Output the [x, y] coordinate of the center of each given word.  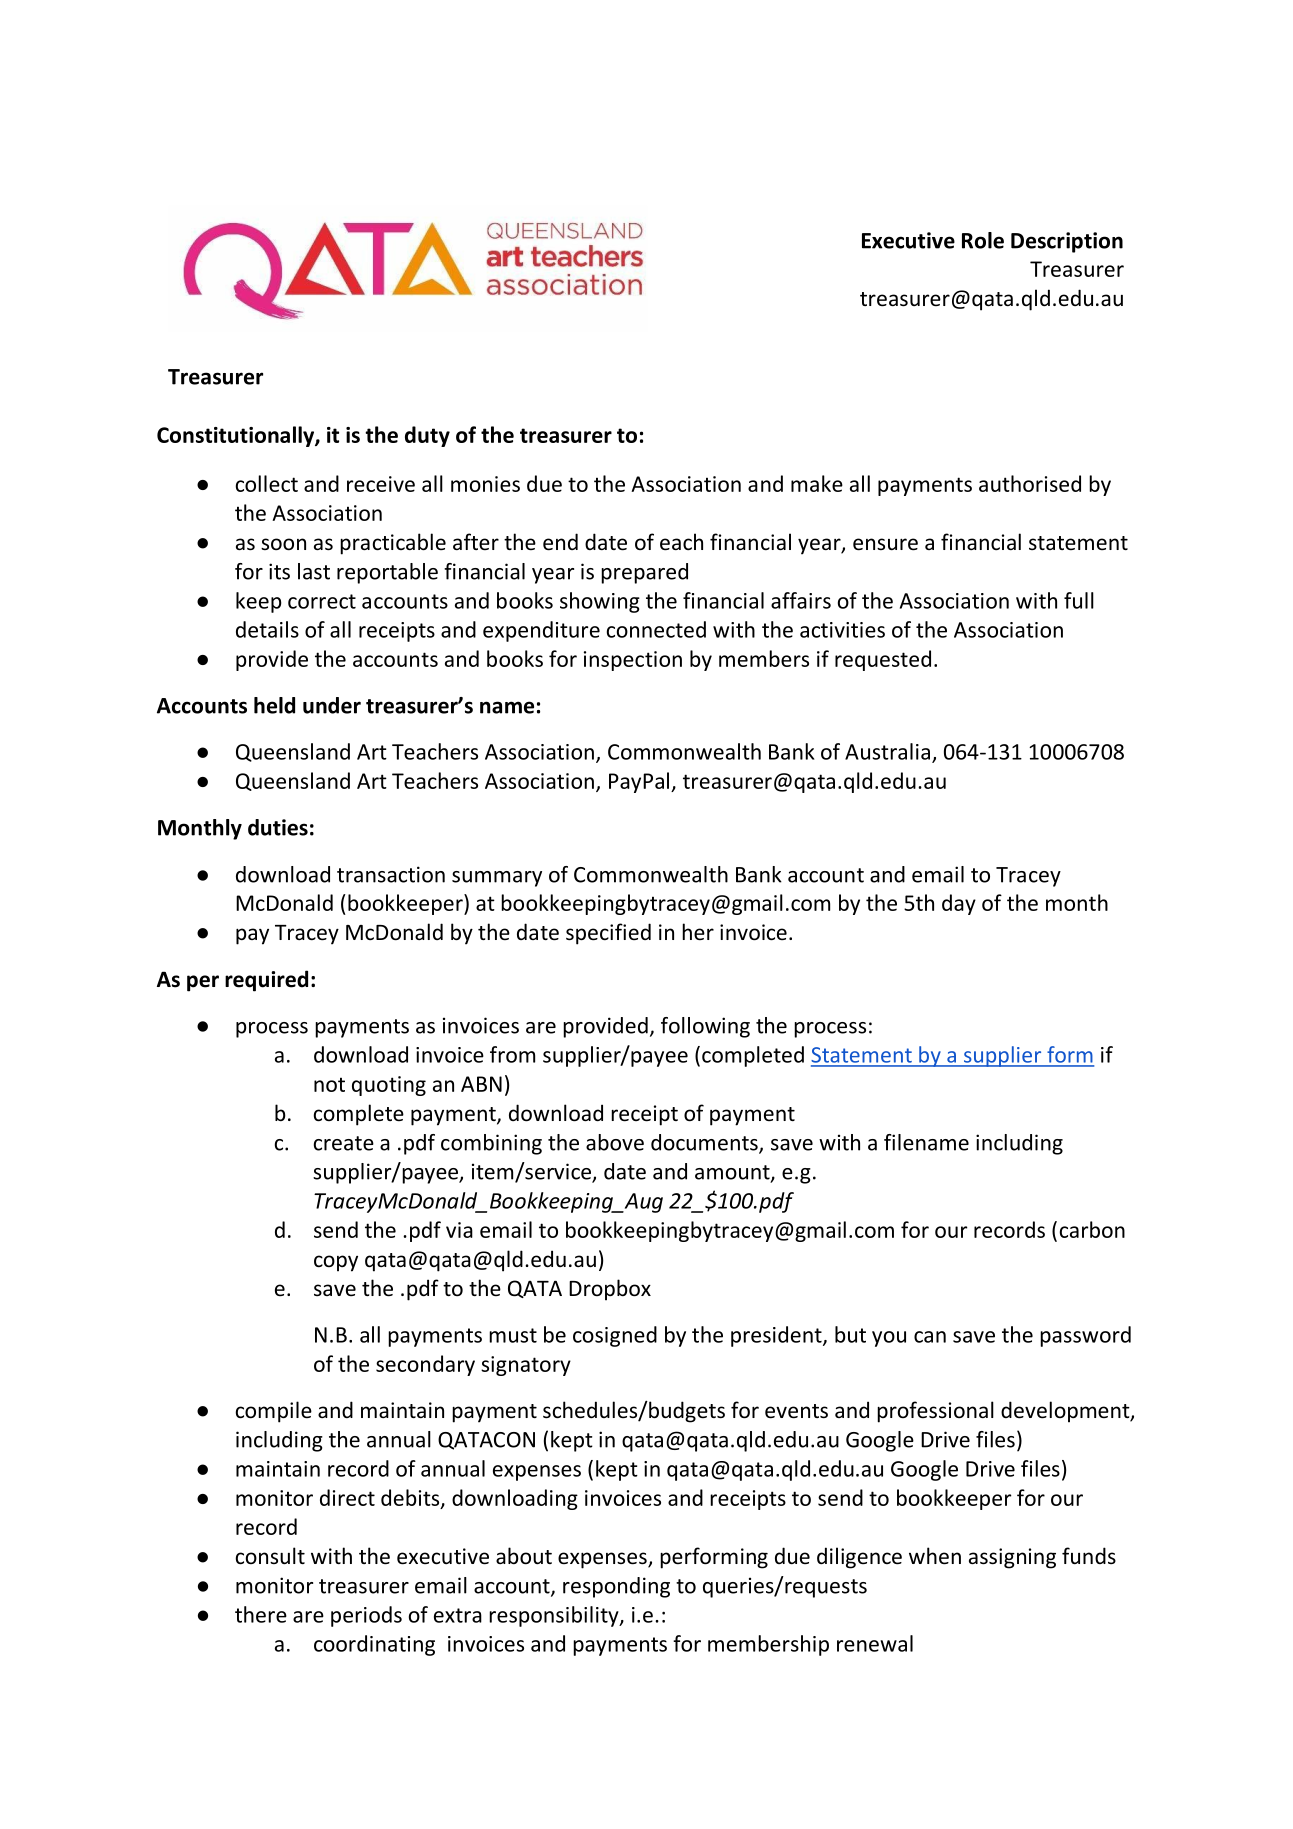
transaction [391, 874]
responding [616, 1587]
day [959, 904]
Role [983, 240]
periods [366, 1616]
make [817, 483]
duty [427, 436]
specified [608, 934]
